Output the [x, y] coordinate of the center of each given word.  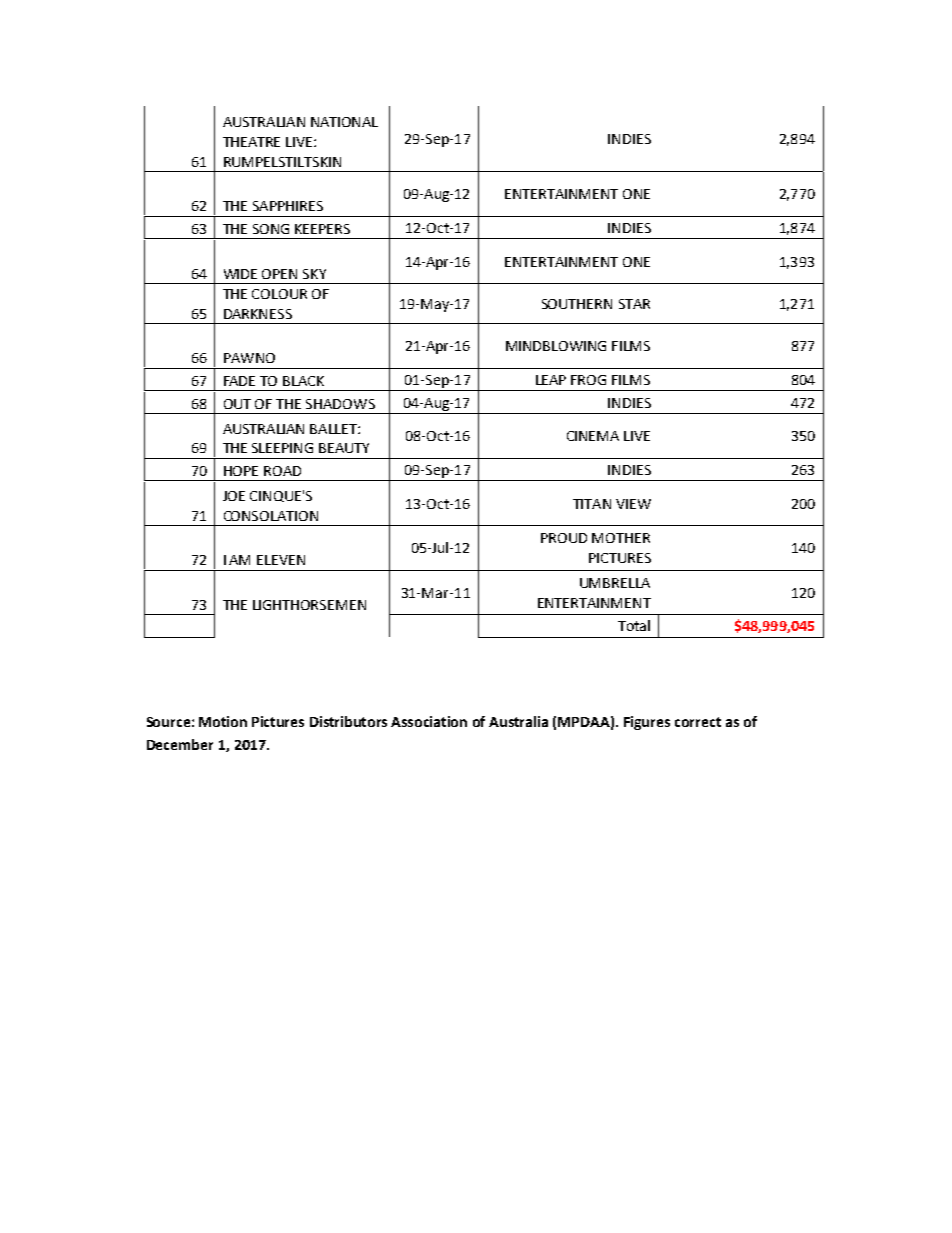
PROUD [564, 538]
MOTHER [621, 538]
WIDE [240, 274]
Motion [223, 721]
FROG [588, 380]
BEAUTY [344, 448]
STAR [634, 304]
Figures [647, 723]
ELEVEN [281, 560]
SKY [314, 274]
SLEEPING [282, 448]
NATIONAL [344, 122]
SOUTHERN [577, 304]
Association [429, 721]
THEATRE [251, 142]
